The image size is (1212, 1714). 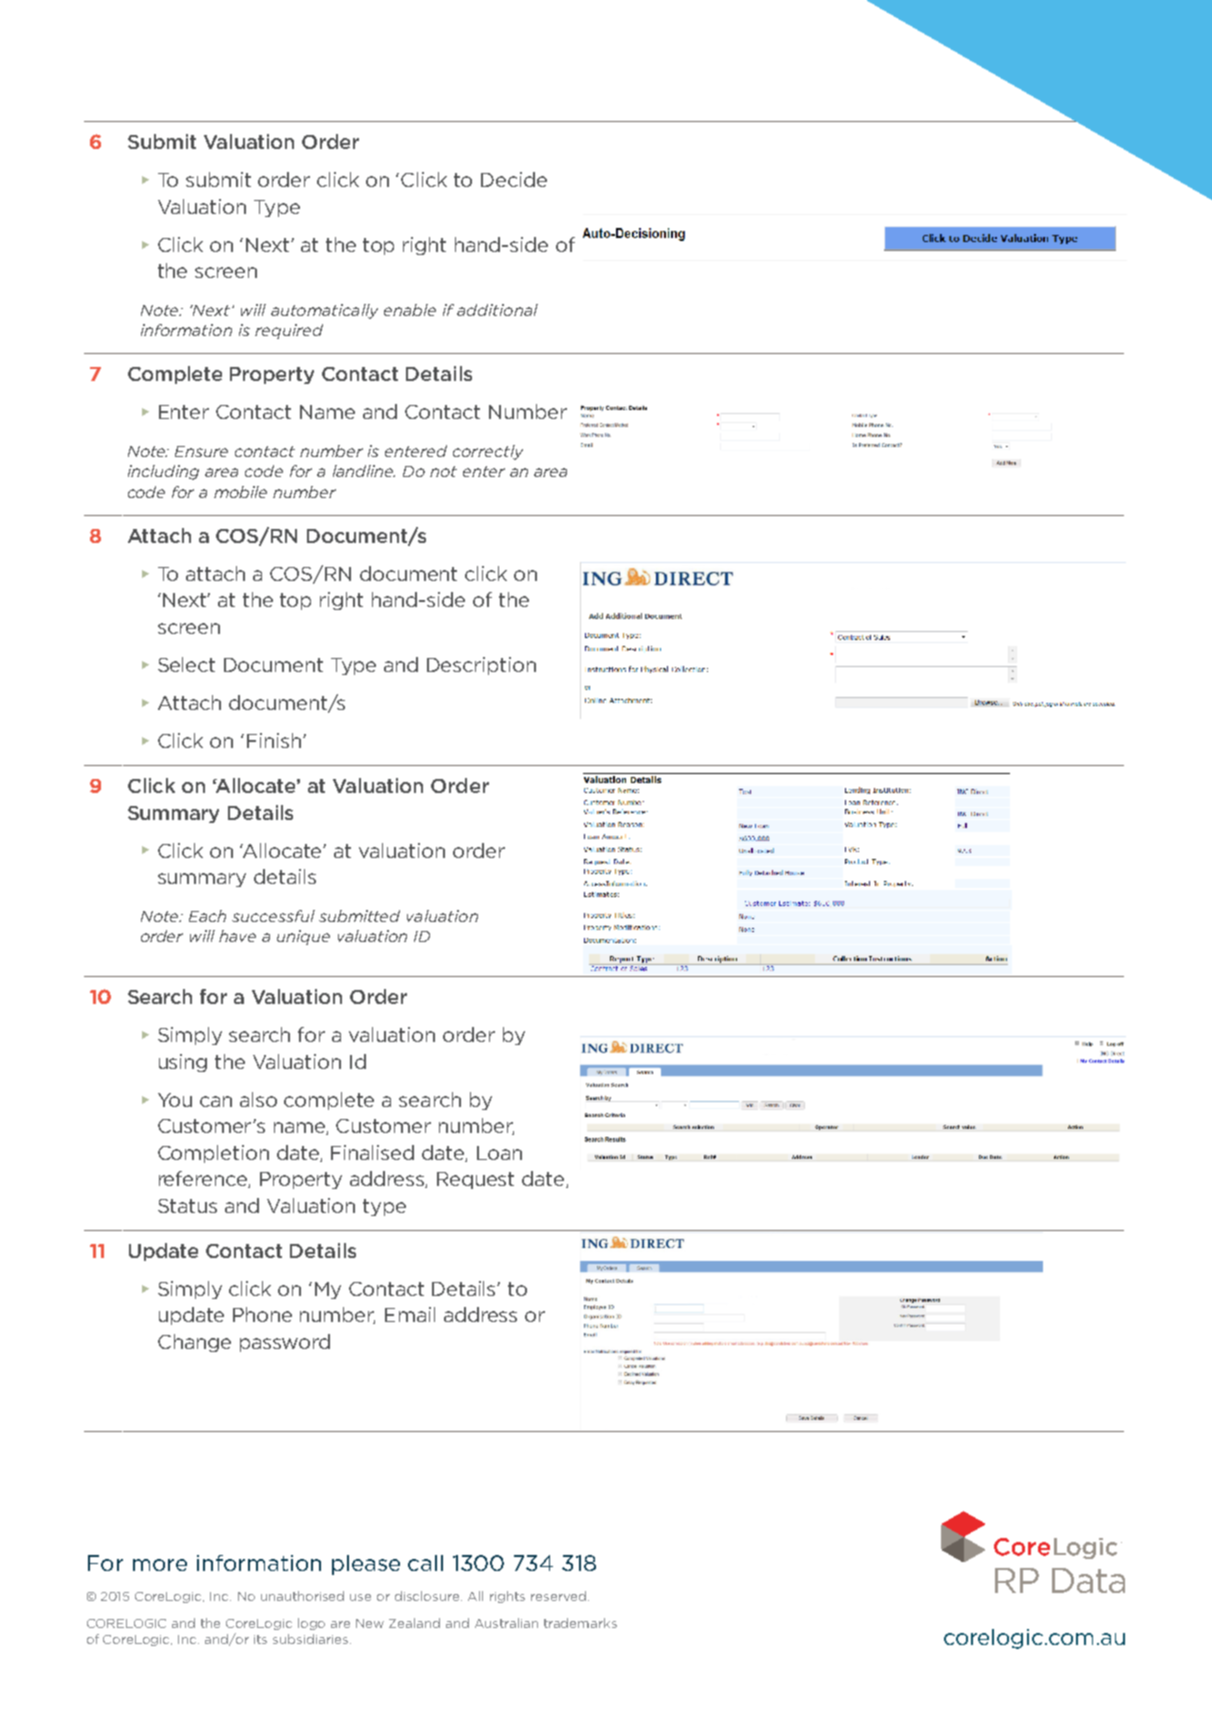 I want to click on use, so click(x=360, y=1597).
